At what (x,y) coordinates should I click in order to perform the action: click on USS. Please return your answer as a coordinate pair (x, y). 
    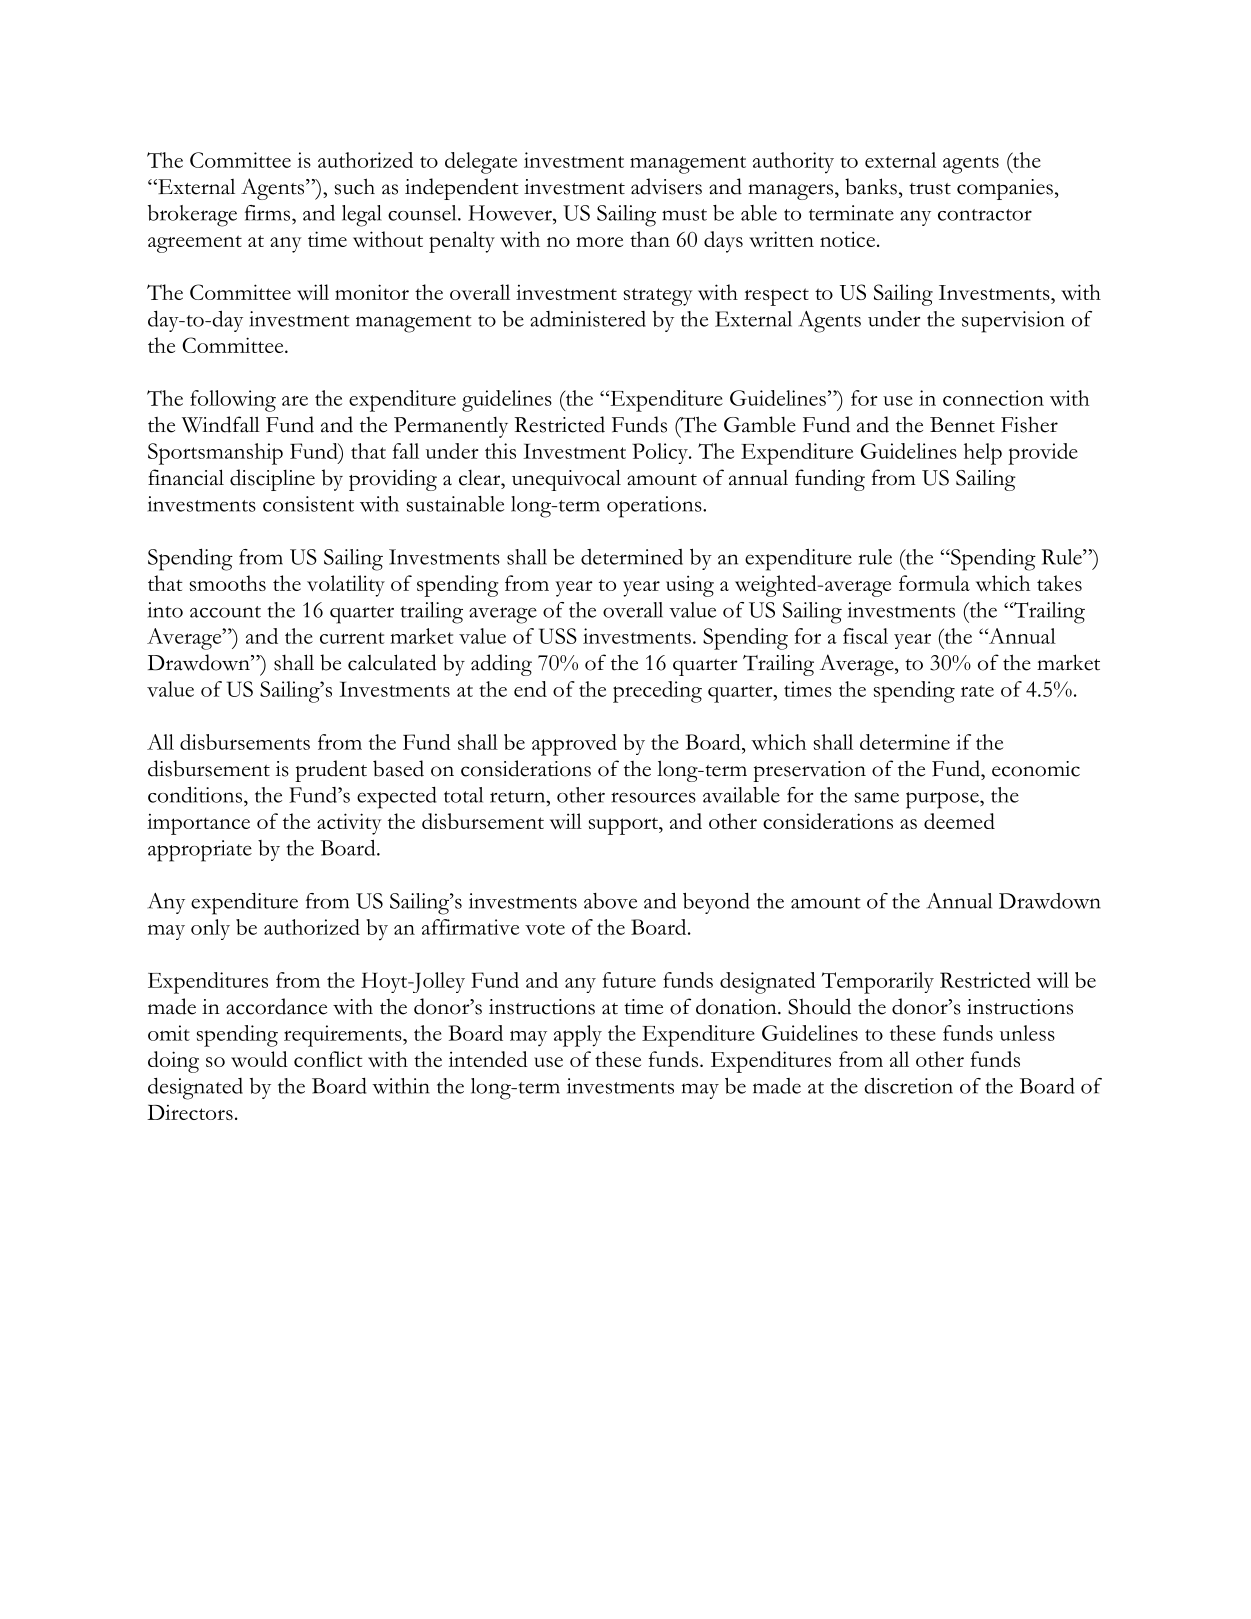
    Looking at the image, I should click on (558, 636).
